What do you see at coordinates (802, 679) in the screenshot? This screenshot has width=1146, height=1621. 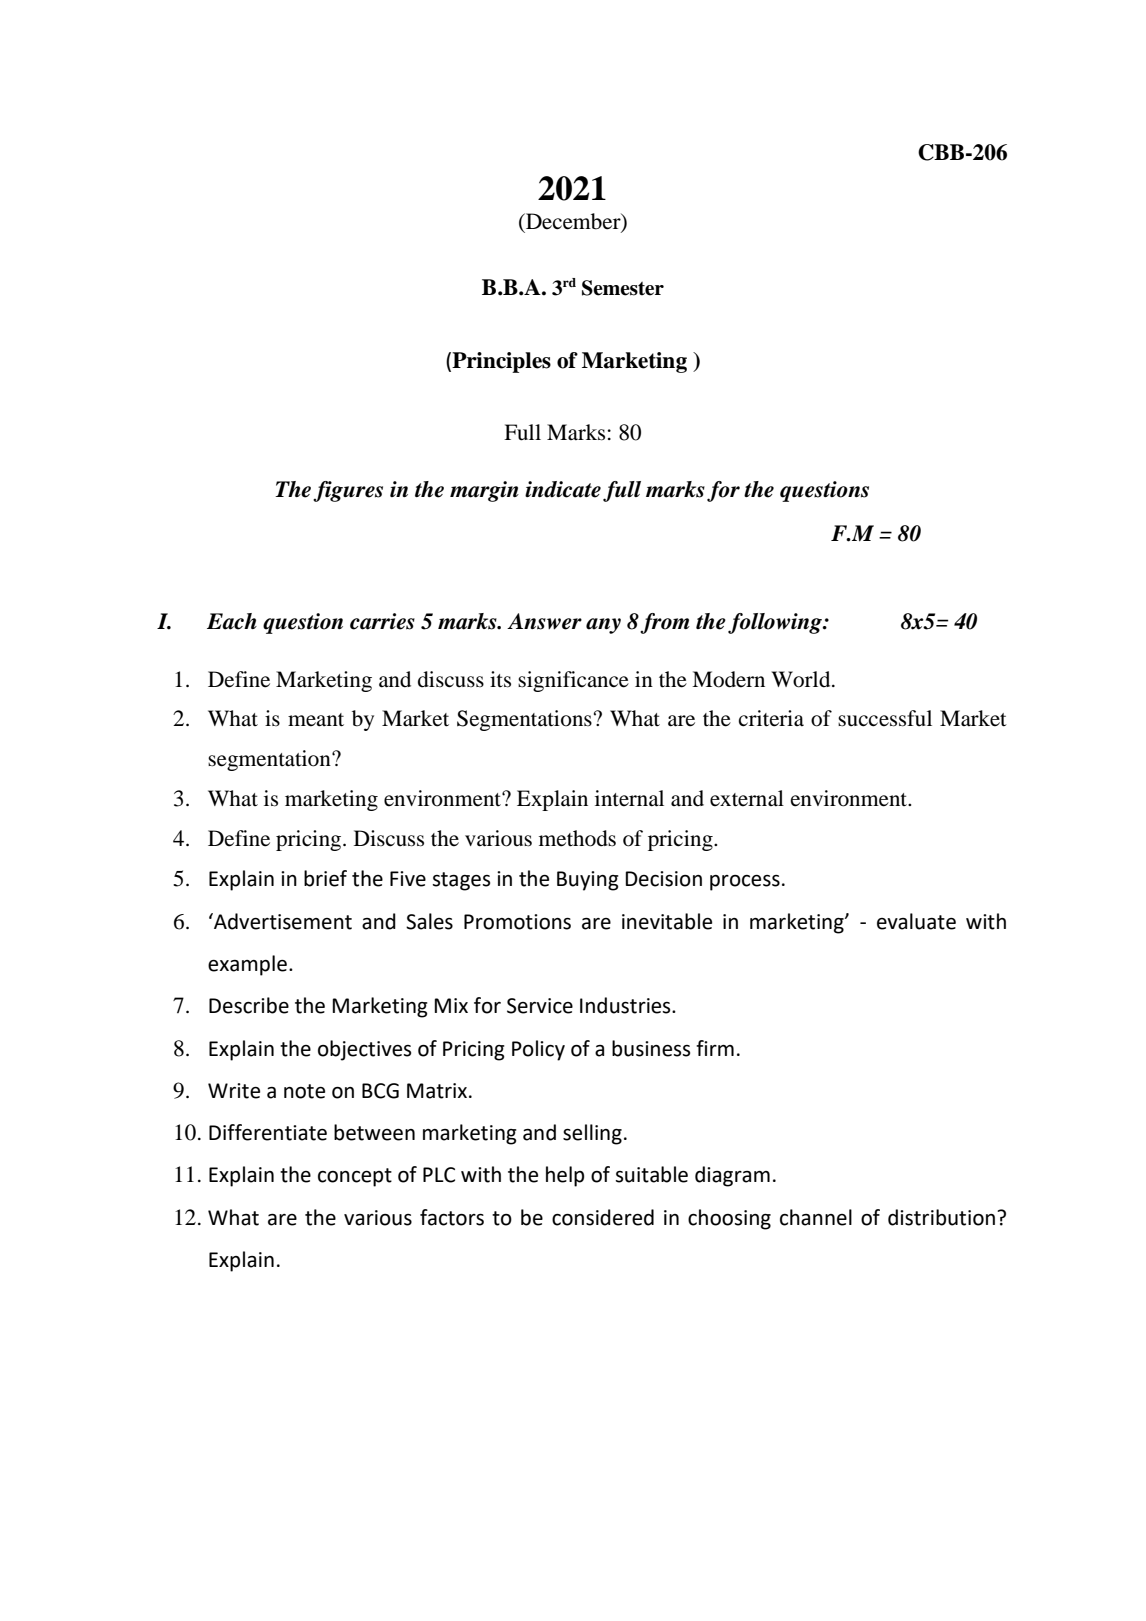 I see `World` at bounding box center [802, 679].
